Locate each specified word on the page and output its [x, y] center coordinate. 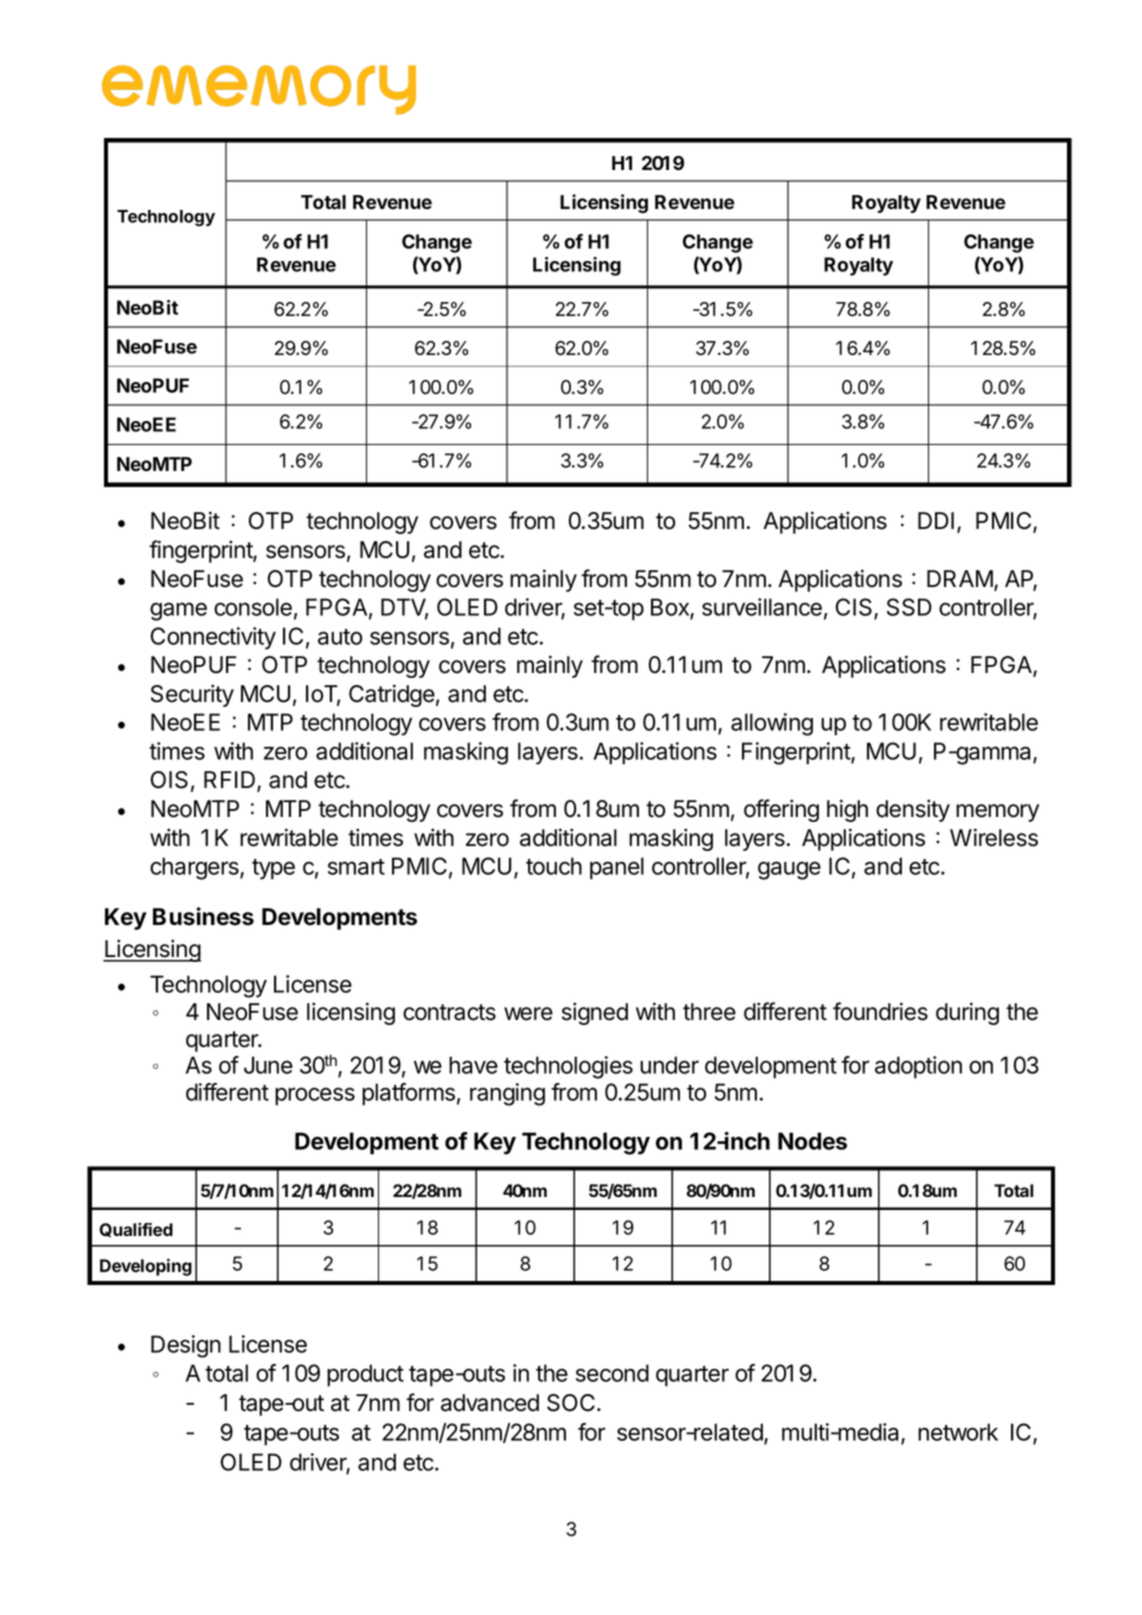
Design [186, 1346]
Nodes [812, 1141]
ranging [507, 1094]
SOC [572, 1403]
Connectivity [213, 638]
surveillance [762, 607]
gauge [789, 870]
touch [554, 866]
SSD [909, 607]
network [958, 1432]
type [273, 869]
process [315, 1096]
